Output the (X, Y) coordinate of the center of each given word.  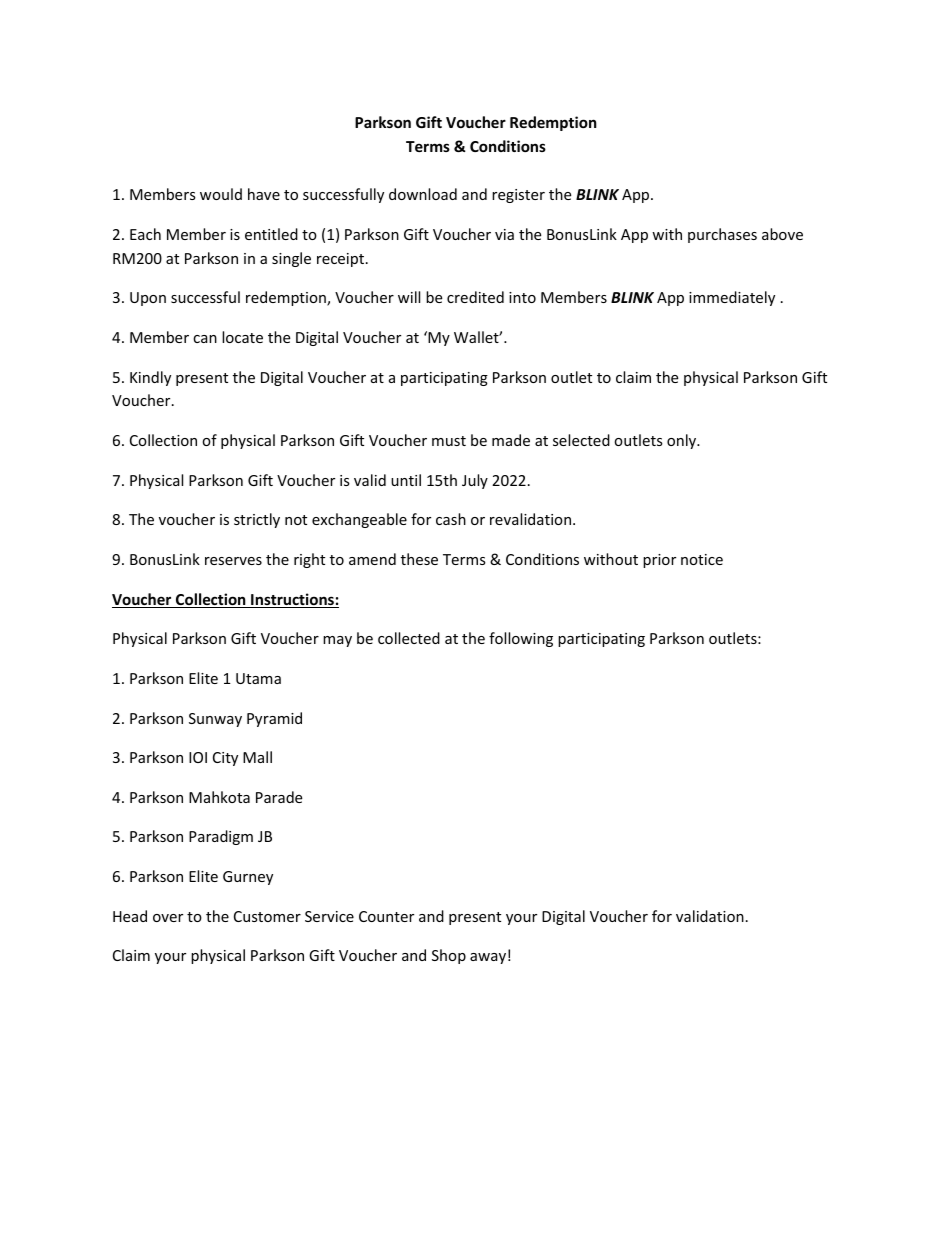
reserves (233, 561)
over (168, 918)
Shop (449, 956)
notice (702, 559)
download (423, 194)
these (419, 559)
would (221, 194)
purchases (722, 235)
